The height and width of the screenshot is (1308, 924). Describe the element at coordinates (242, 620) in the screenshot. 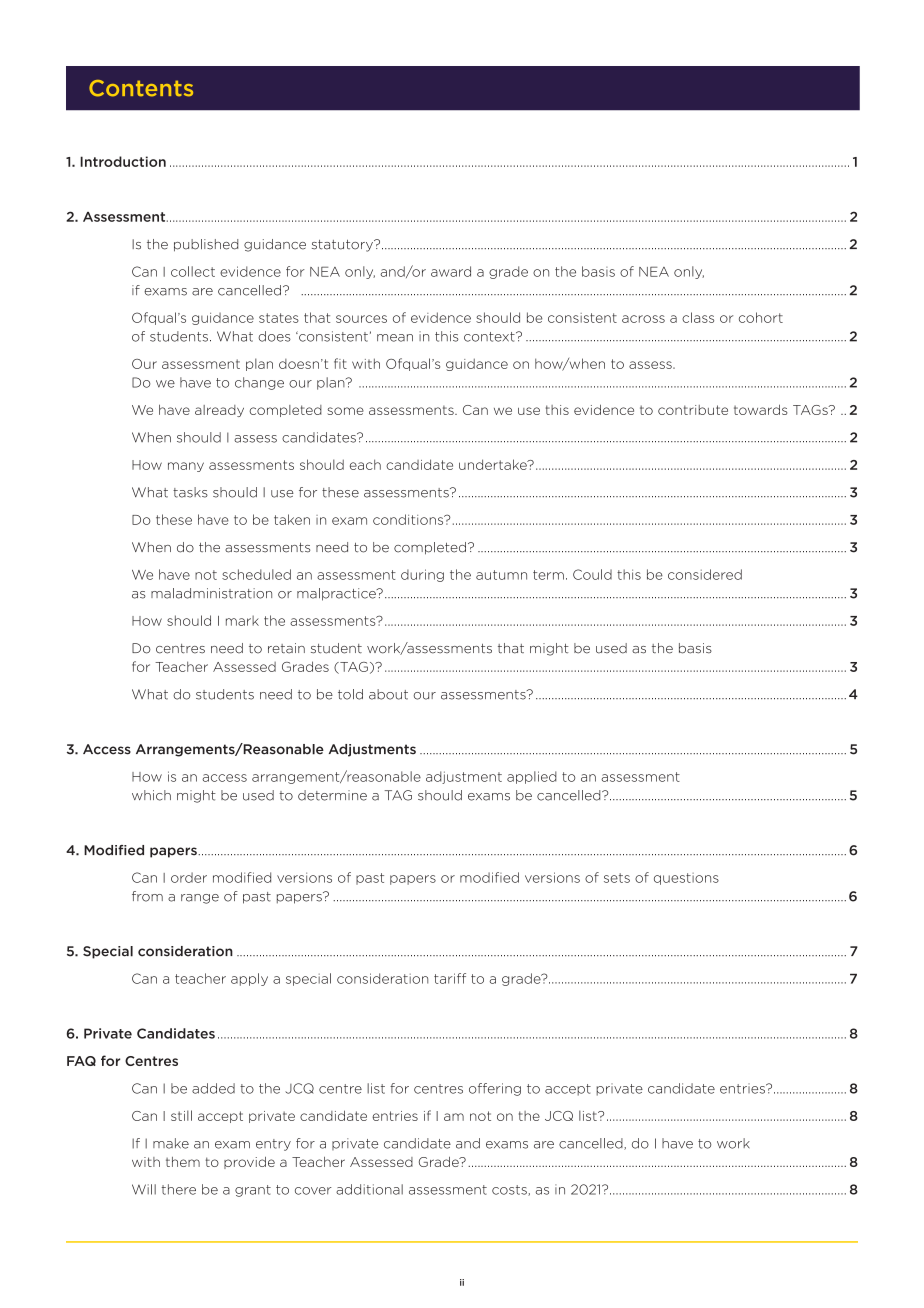

I see `mark` at that location.
